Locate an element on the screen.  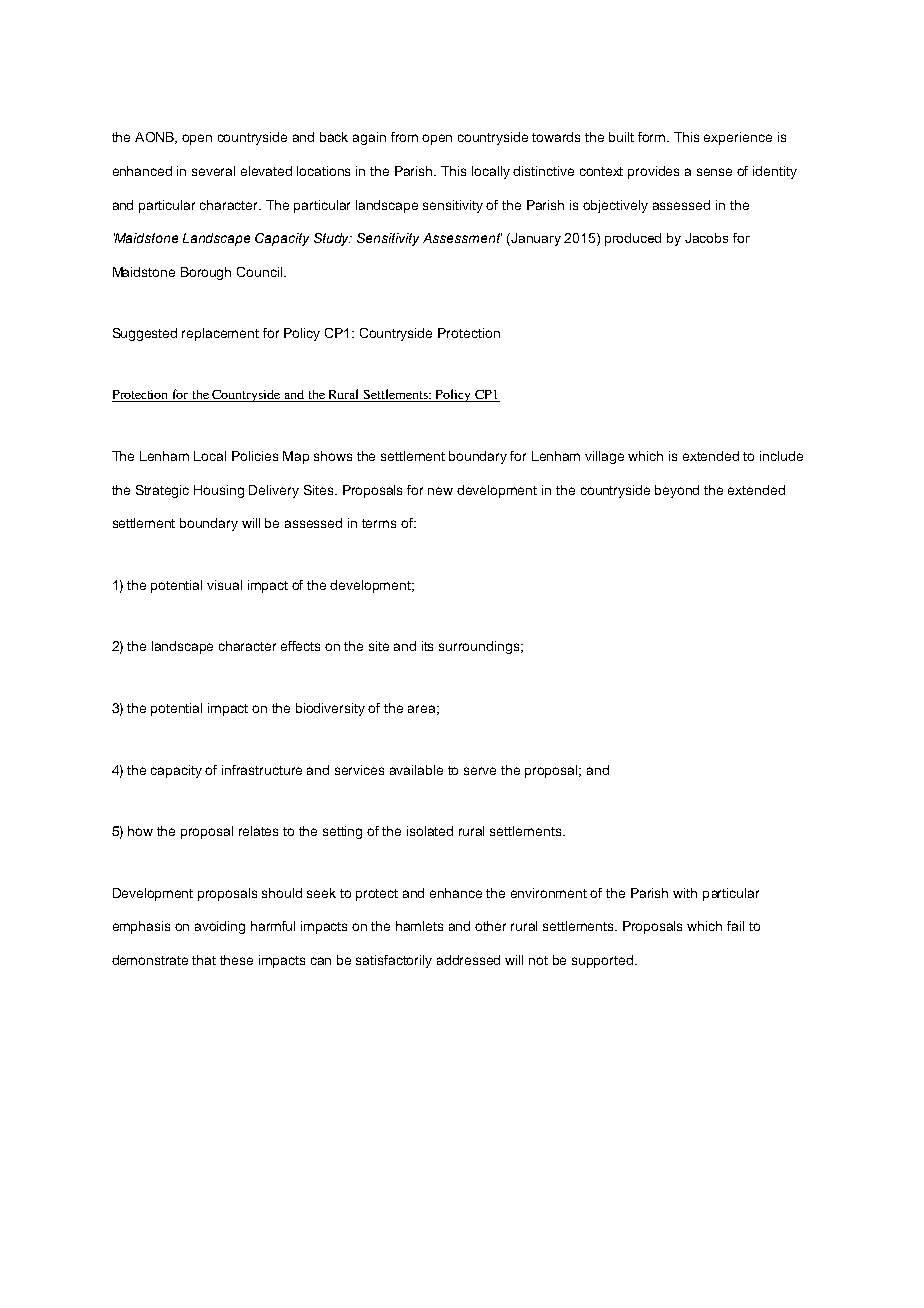
fail is located at coordinates (735, 926).
